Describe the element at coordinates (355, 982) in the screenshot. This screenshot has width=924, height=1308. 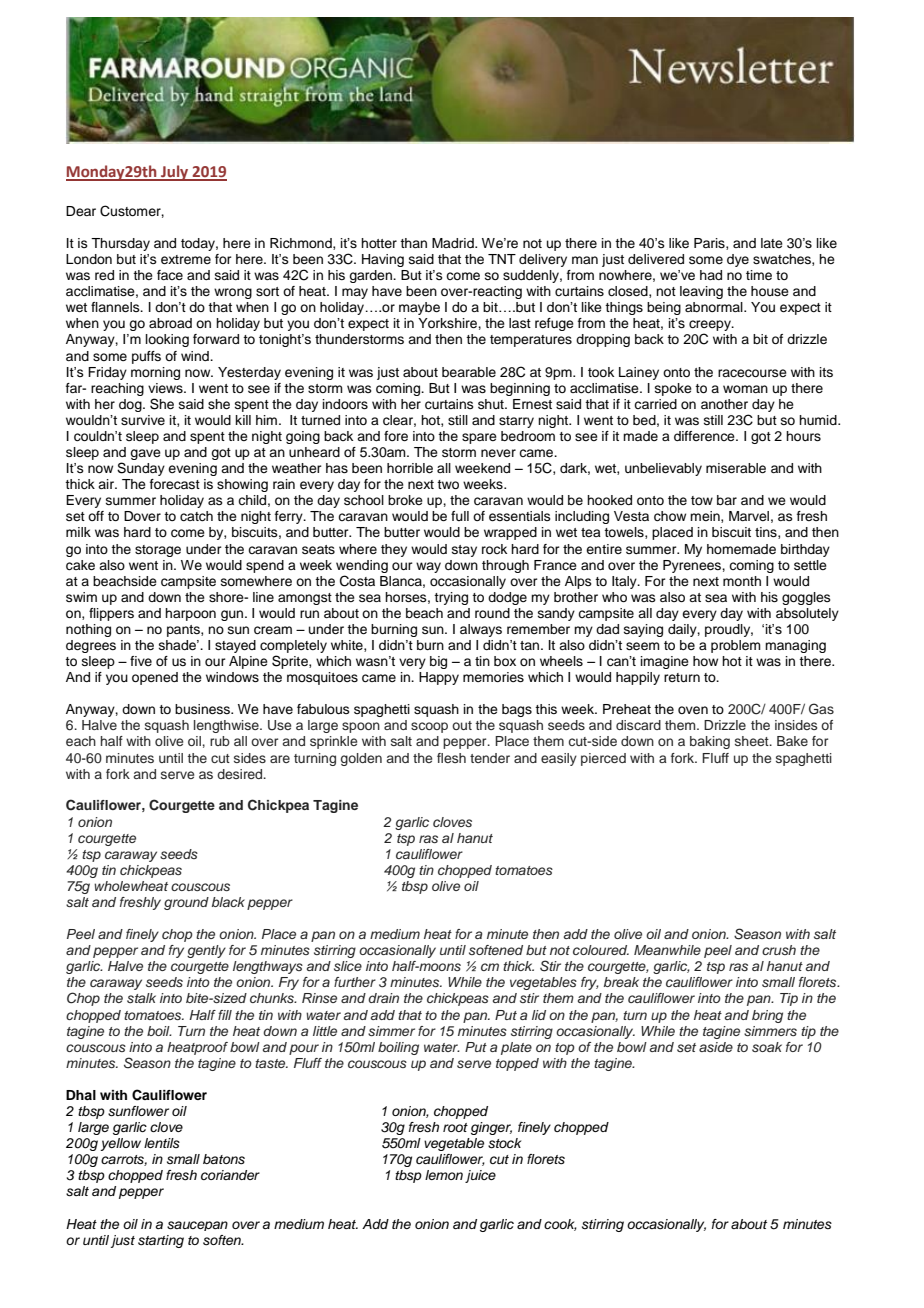
I see `further` at that location.
